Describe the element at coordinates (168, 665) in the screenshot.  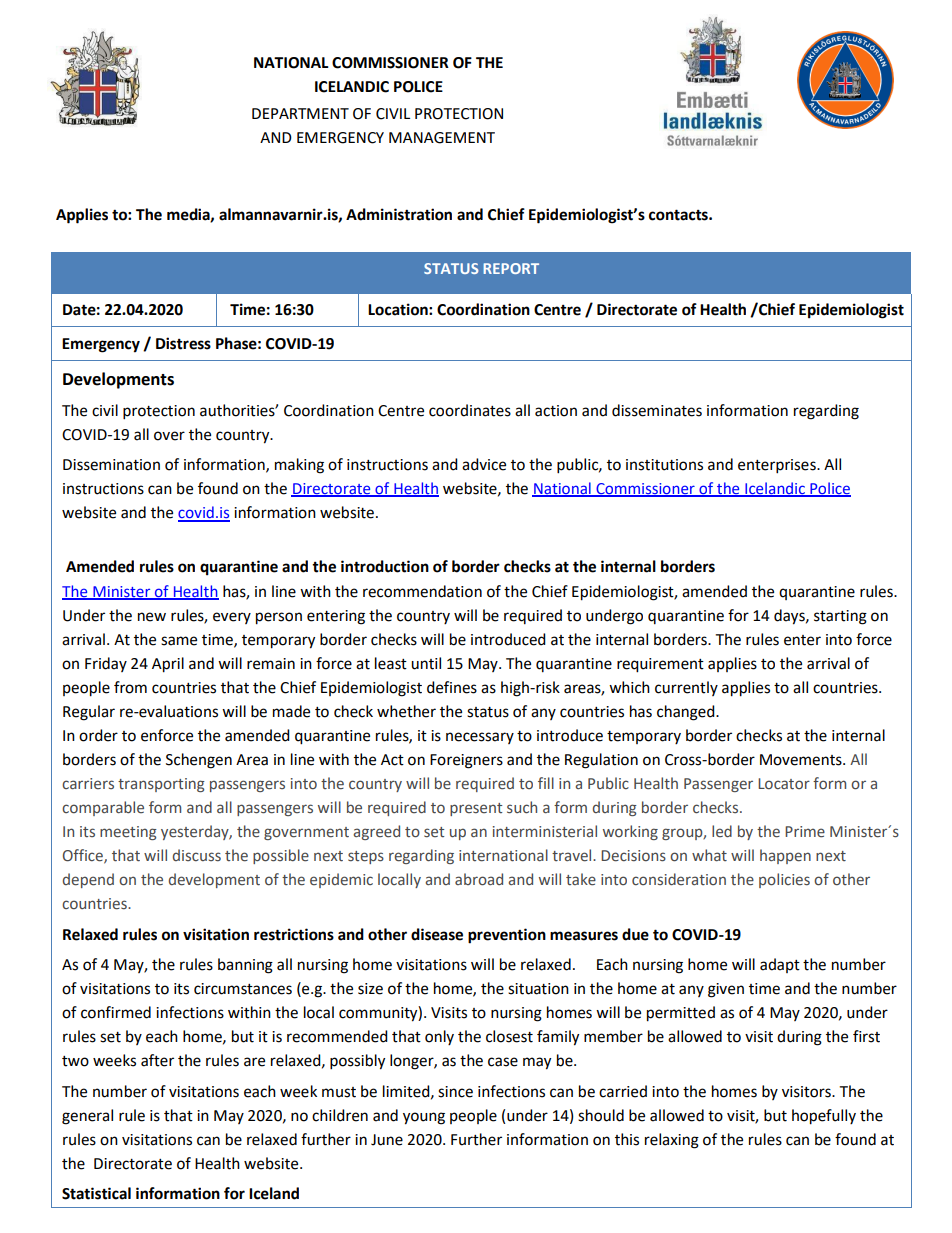
I see `April` at that location.
